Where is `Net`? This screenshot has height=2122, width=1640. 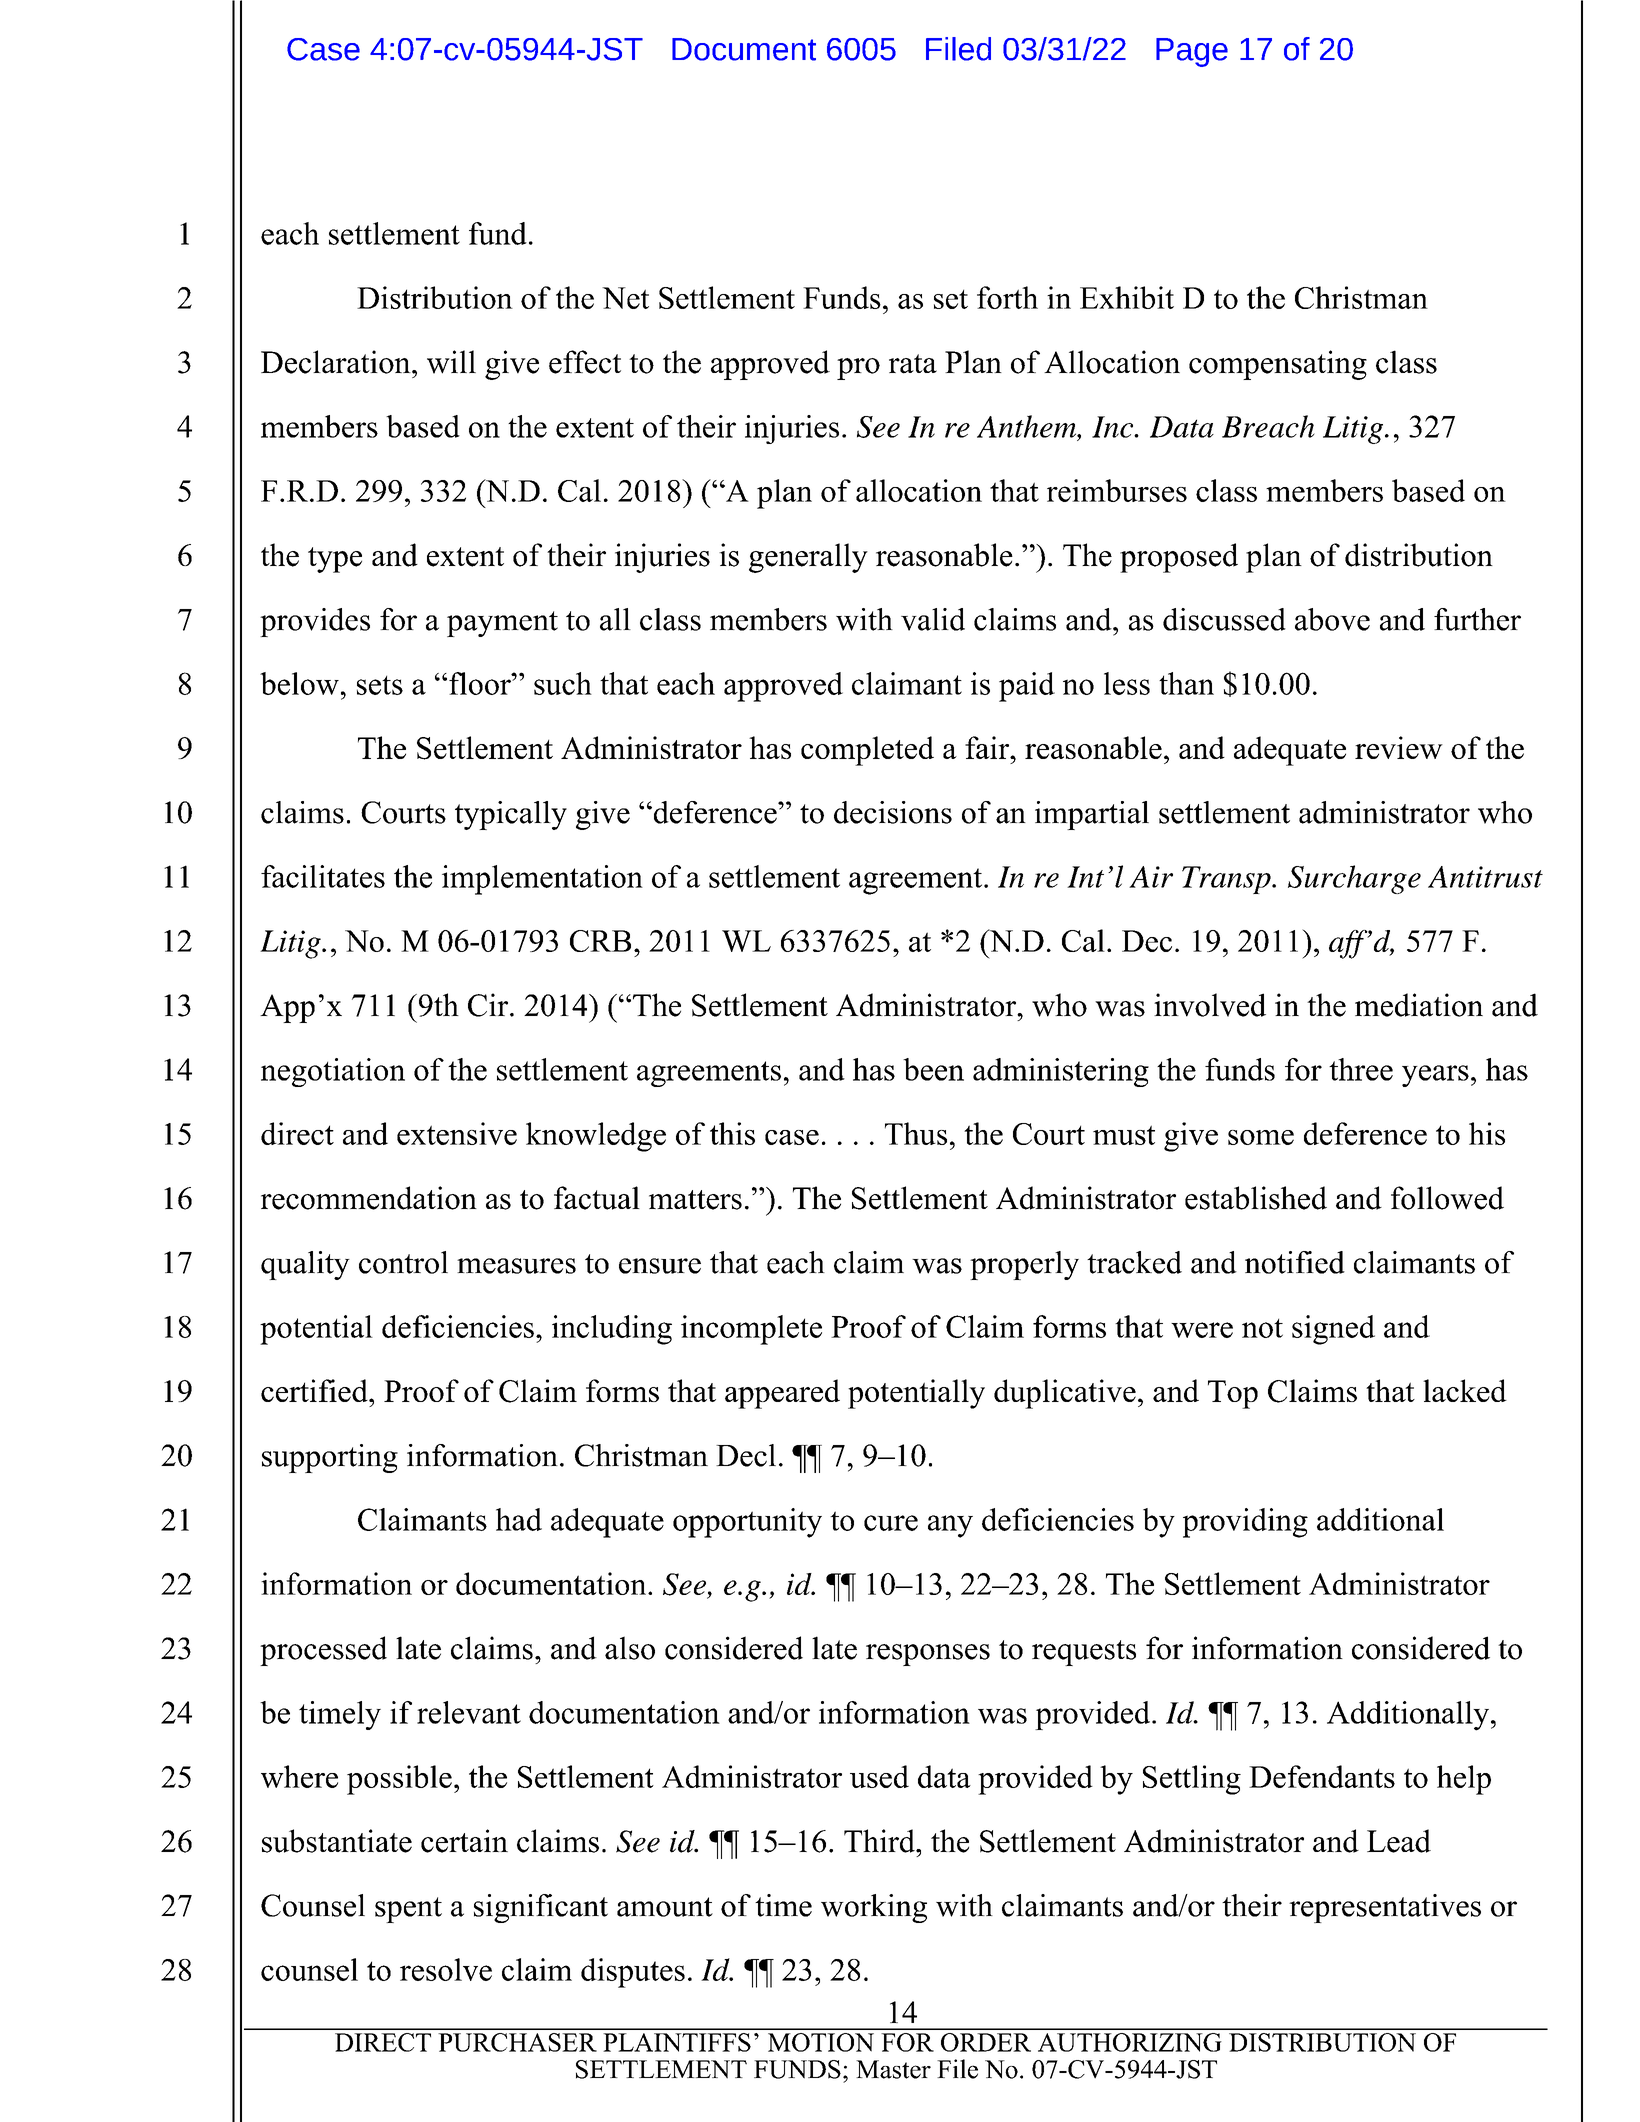
Net is located at coordinates (625, 298).
